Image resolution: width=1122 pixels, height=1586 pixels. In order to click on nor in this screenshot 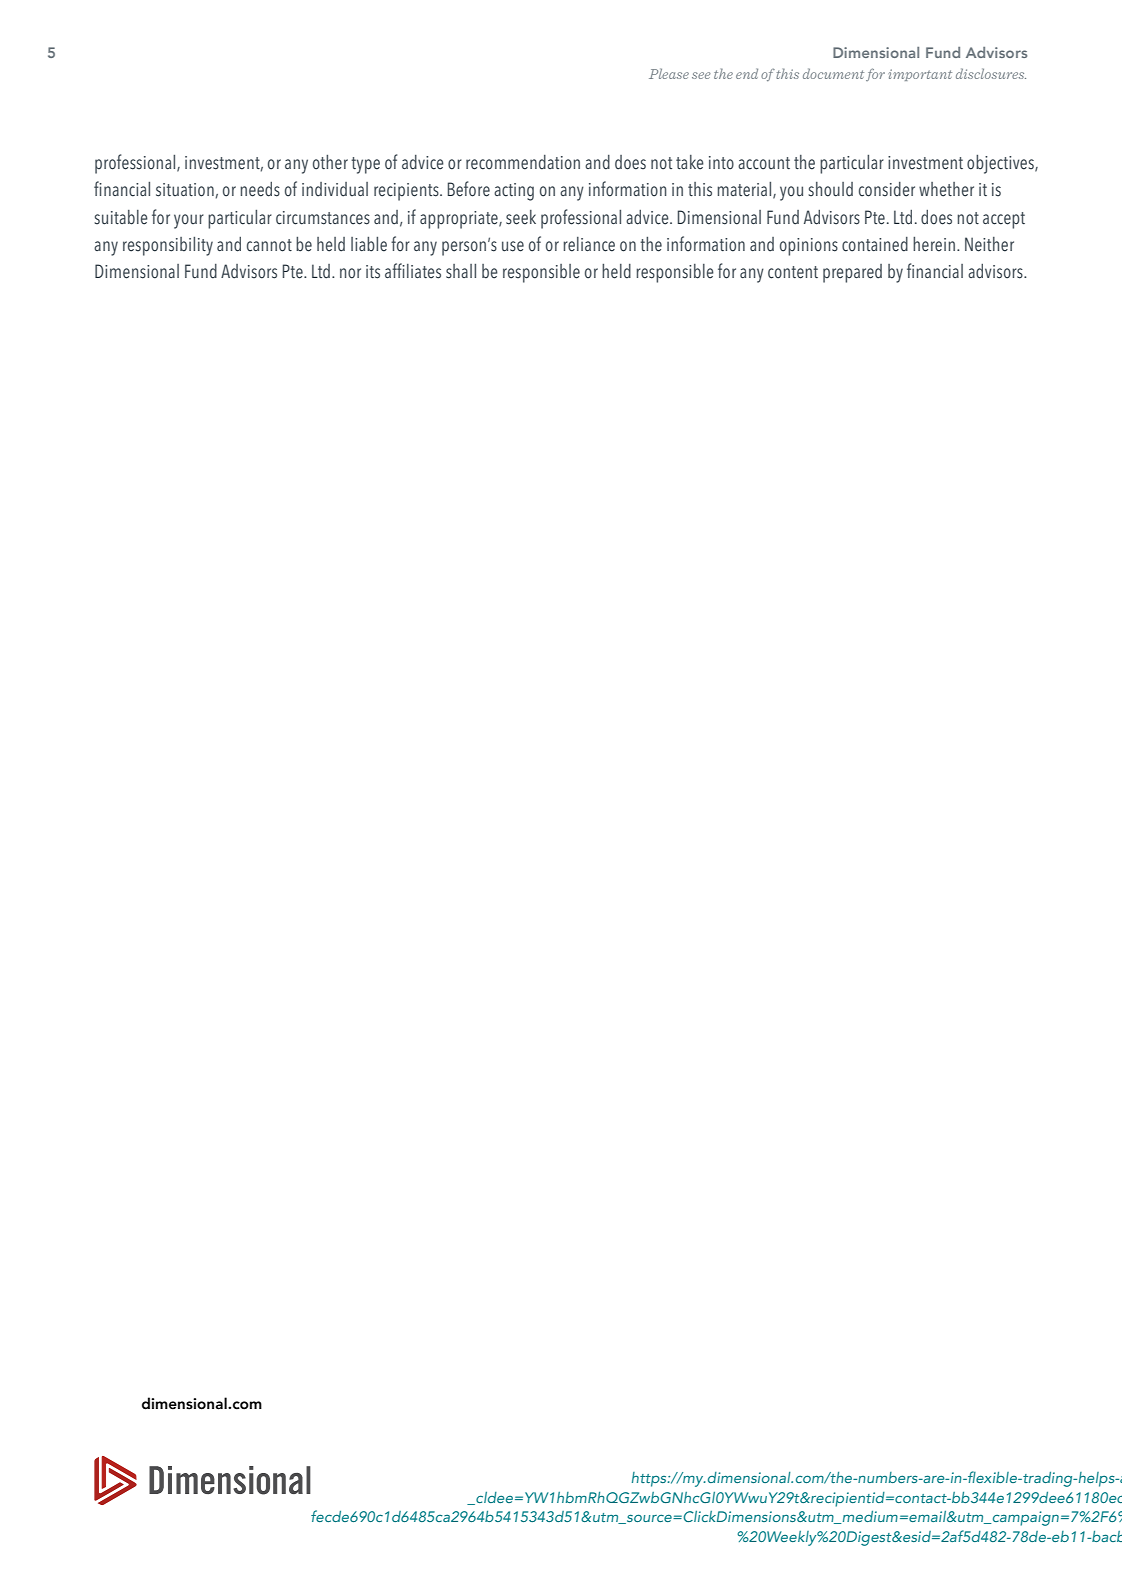, I will do `click(350, 273)`.
